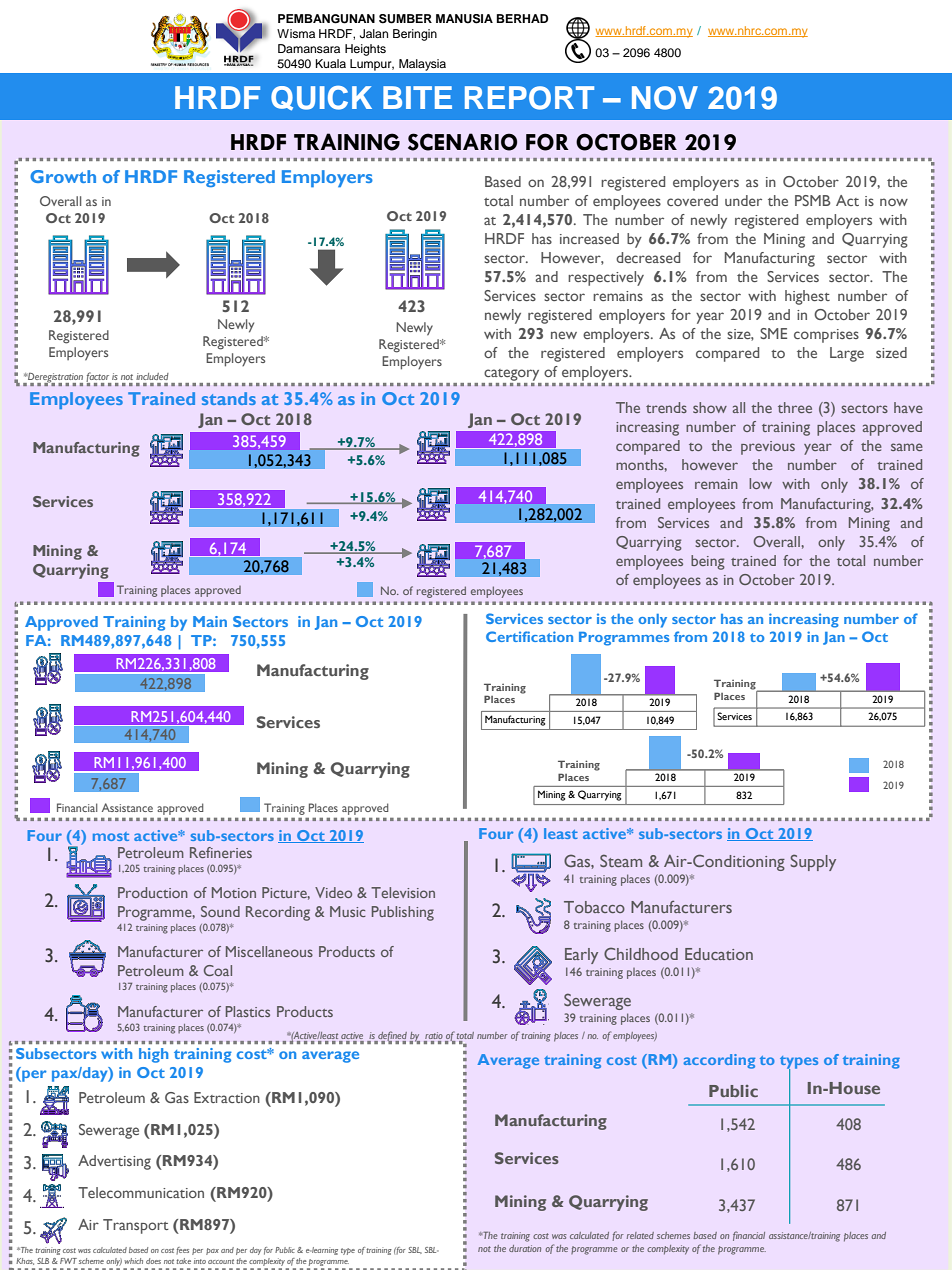 The width and height of the image is (952, 1270). I want to click on Transport, so click(136, 1226).
